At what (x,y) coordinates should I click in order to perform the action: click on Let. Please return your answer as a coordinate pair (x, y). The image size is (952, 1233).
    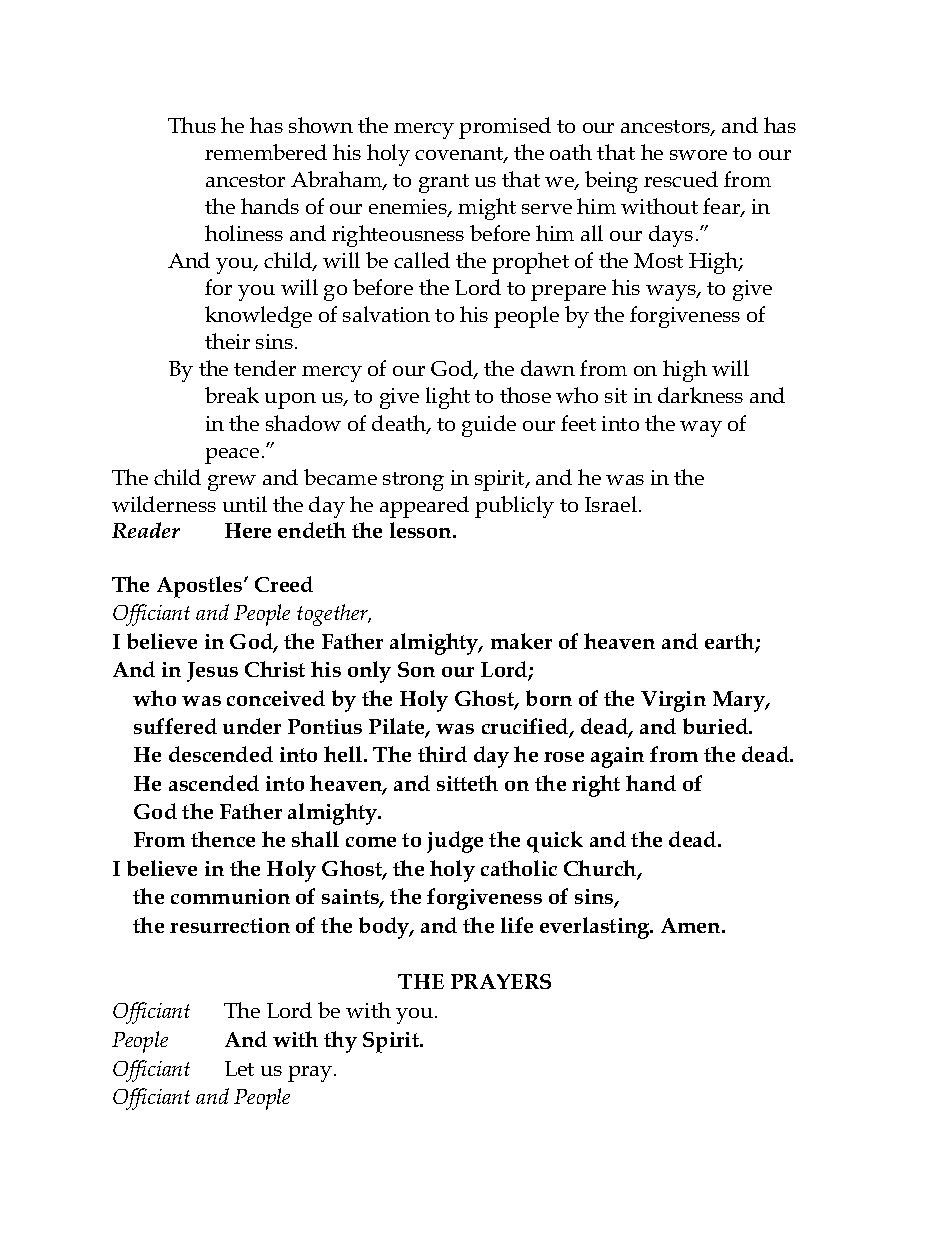
    Looking at the image, I should click on (239, 1068).
